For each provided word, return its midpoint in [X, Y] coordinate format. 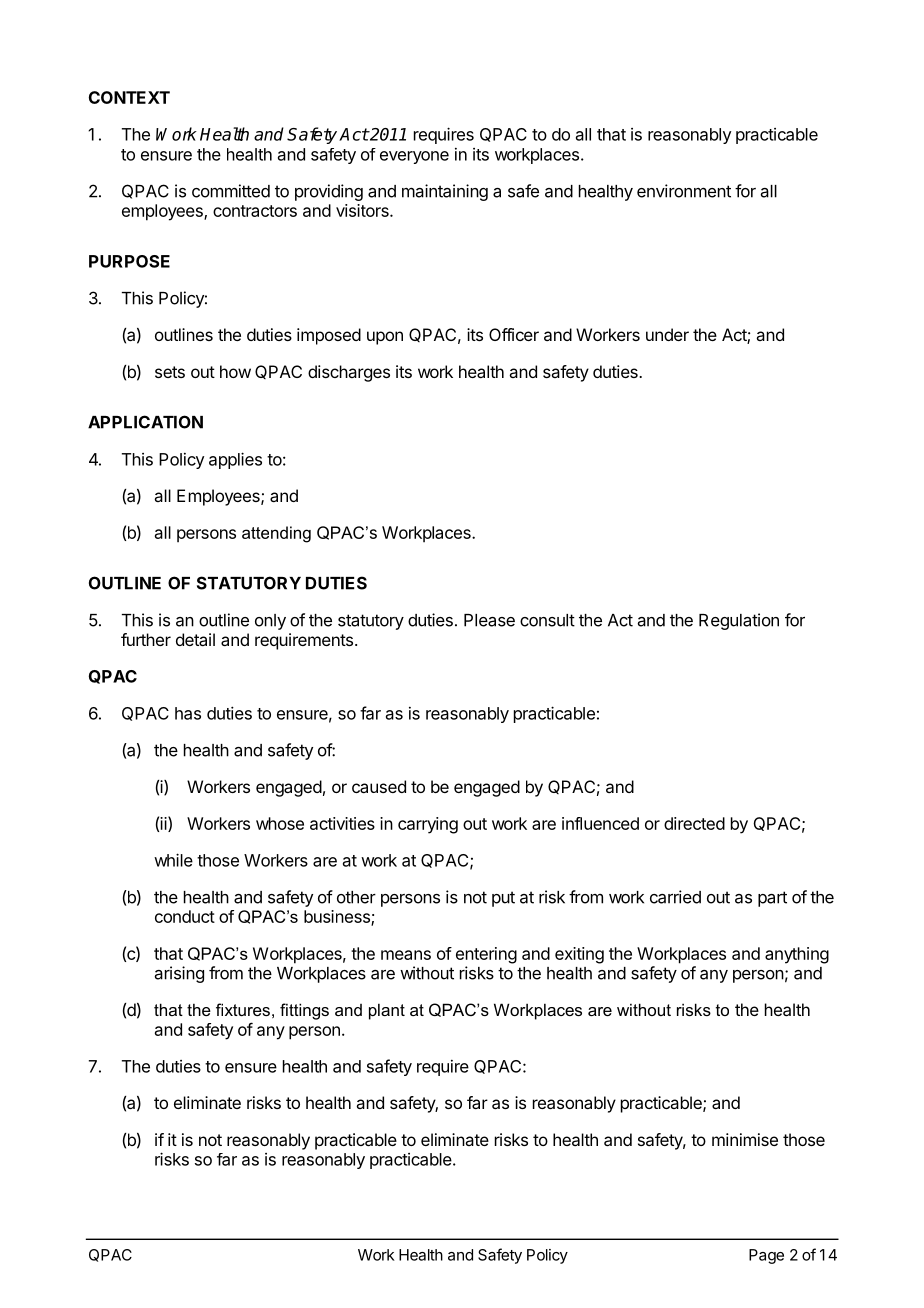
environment [684, 191]
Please [489, 620]
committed [231, 191]
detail [195, 639]
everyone [414, 157]
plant [387, 1011]
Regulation [739, 621]
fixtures [243, 1009]
